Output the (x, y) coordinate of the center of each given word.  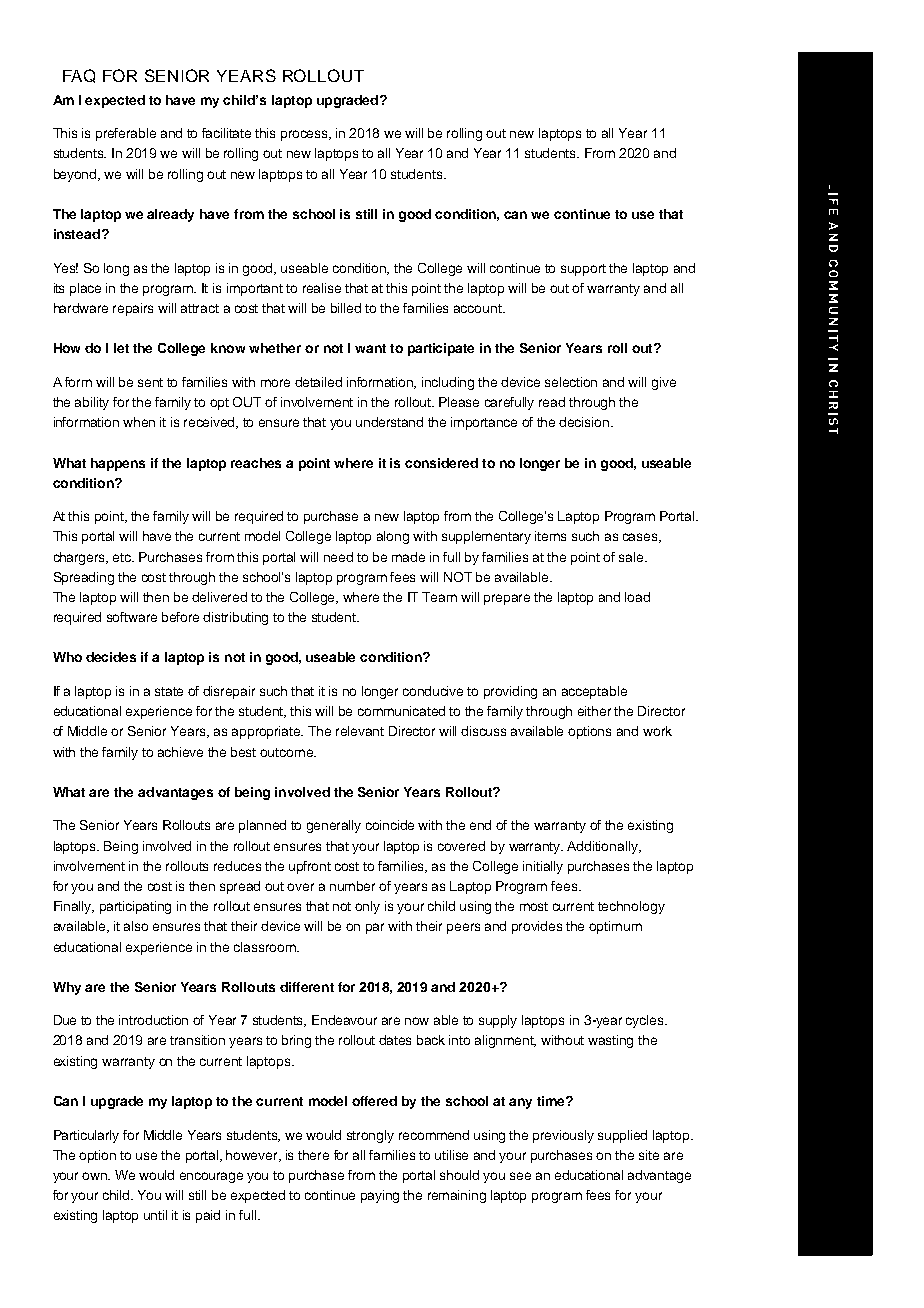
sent (150, 382)
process (306, 135)
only (367, 907)
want (370, 348)
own (96, 1176)
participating (135, 907)
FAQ (79, 76)
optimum (615, 927)
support (583, 270)
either (594, 711)
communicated (401, 711)
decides (111, 657)
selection (571, 382)
